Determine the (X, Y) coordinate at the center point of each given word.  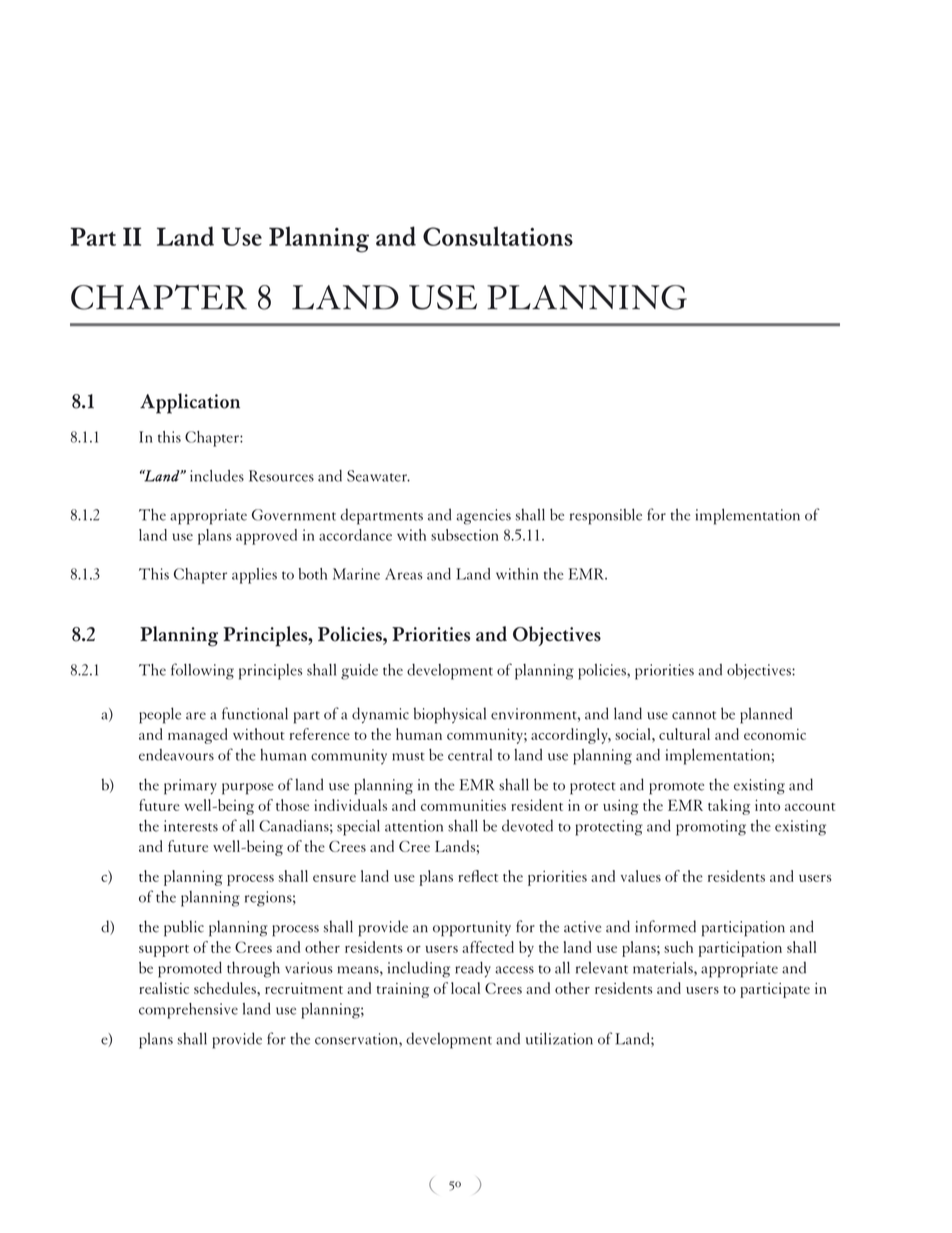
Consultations (498, 236)
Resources (281, 476)
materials (664, 968)
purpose (248, 789)
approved (266, 537)
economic (775, 734)
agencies (484, 517)
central (470, 755)
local (465, 988)
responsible (606, 516)
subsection (465, 535)
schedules (226, 988)
